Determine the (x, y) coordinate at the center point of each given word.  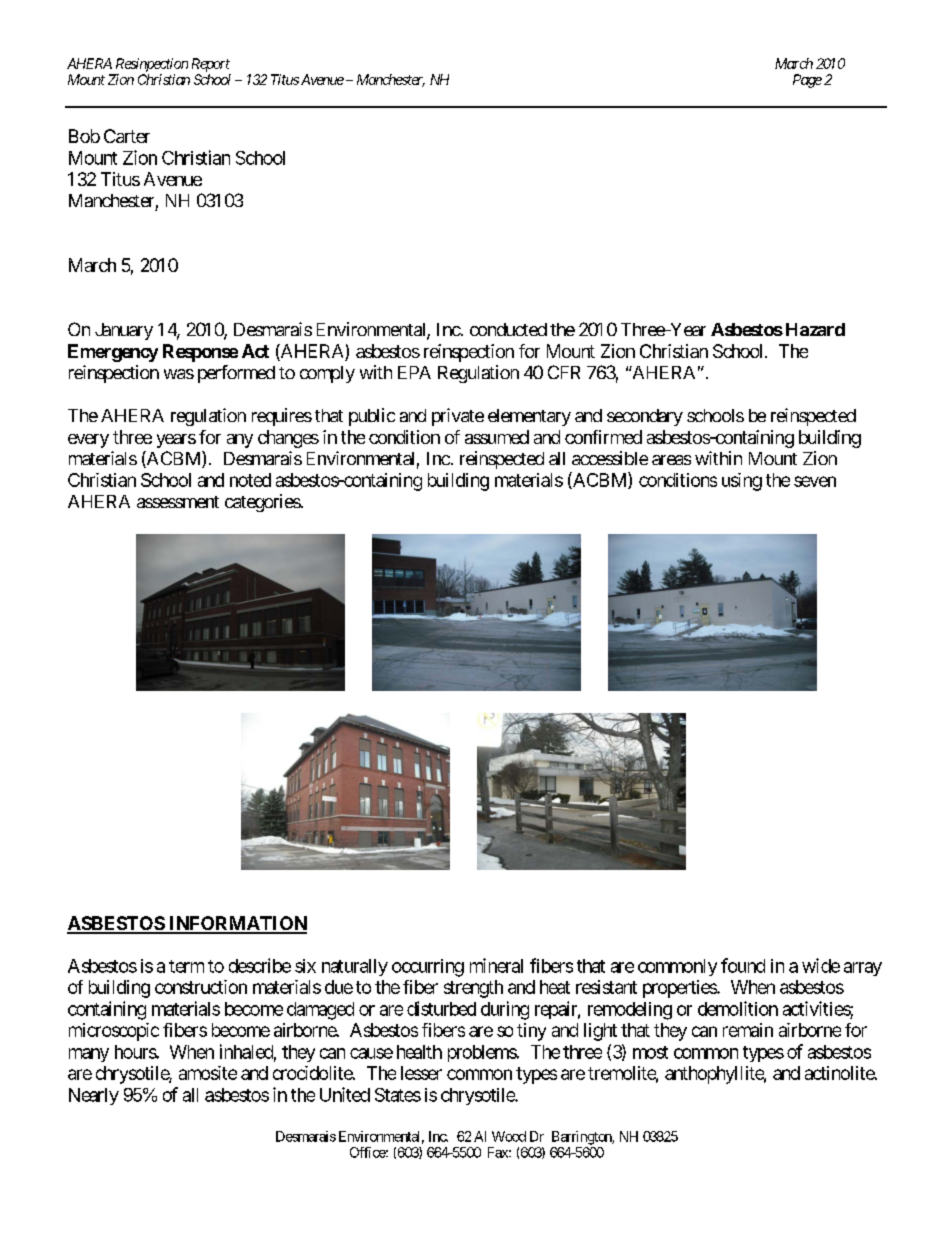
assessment (178, 502)
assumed (497, 437)
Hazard (815, 329)
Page (807, 81)
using (742, 482)
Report (211, 65)
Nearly (94, 1096)
